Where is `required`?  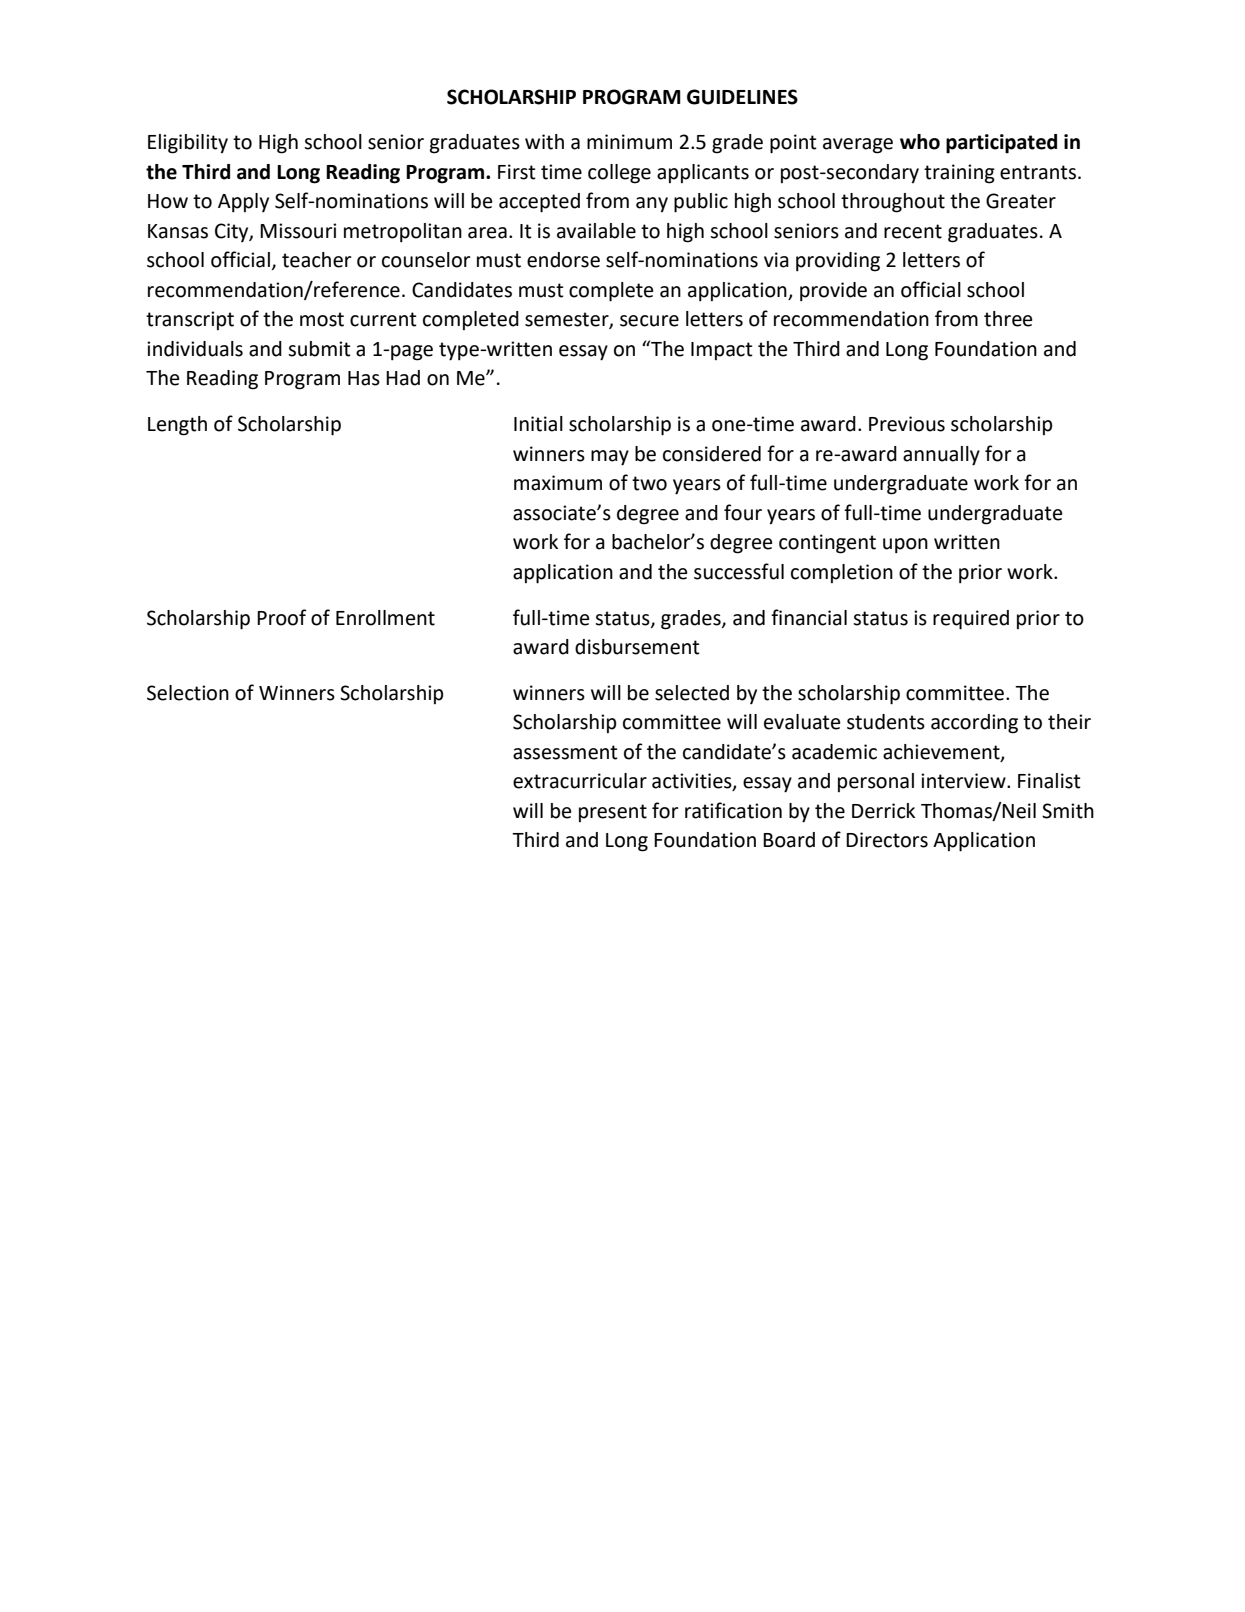 required is located at coordinates (971, 620).
